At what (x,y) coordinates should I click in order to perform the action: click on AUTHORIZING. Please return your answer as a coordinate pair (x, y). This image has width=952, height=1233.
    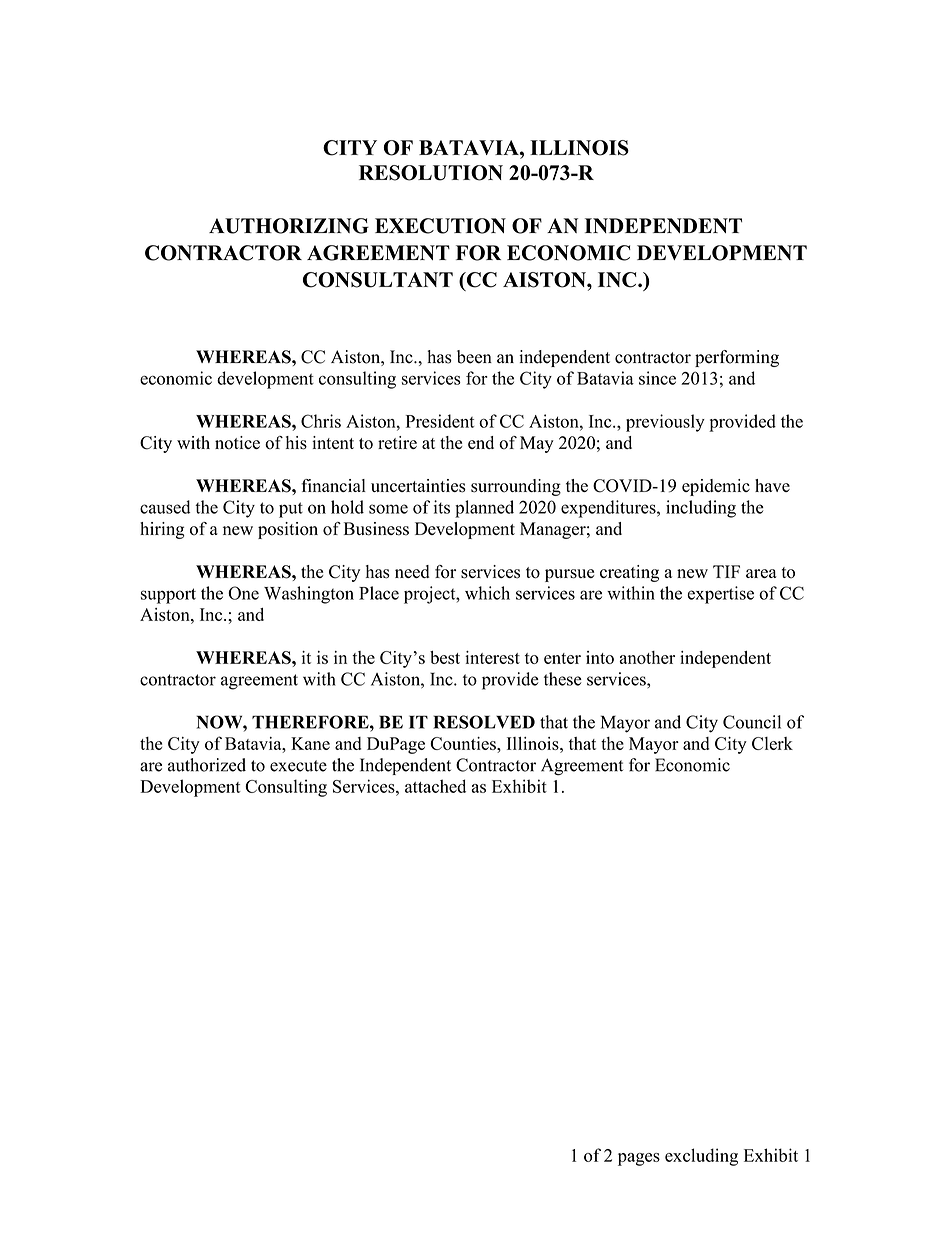
    Looking at the image, I should click on (289, 226).
